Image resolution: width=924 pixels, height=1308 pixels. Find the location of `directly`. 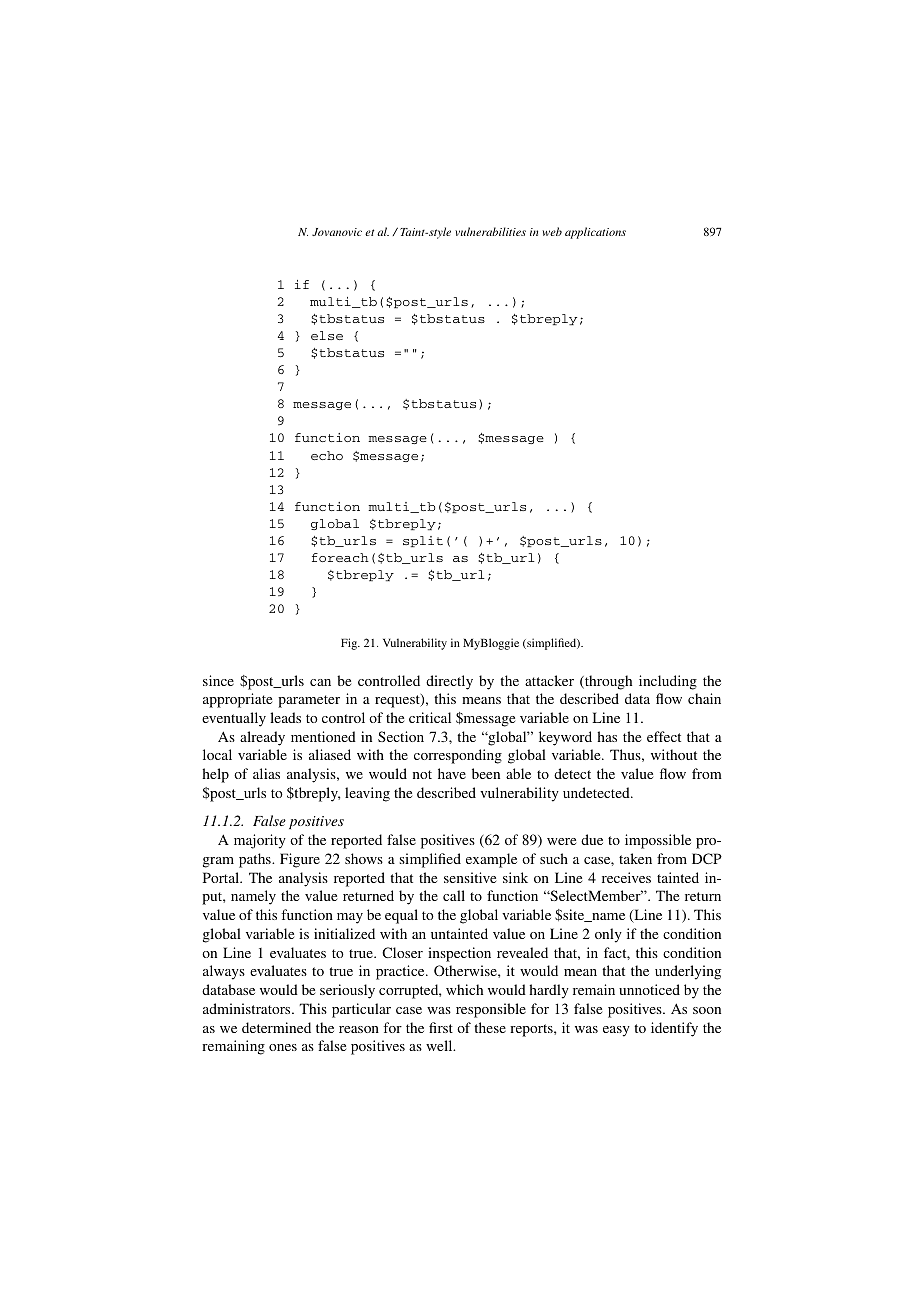

directly is located at coordinates (449, 682).
